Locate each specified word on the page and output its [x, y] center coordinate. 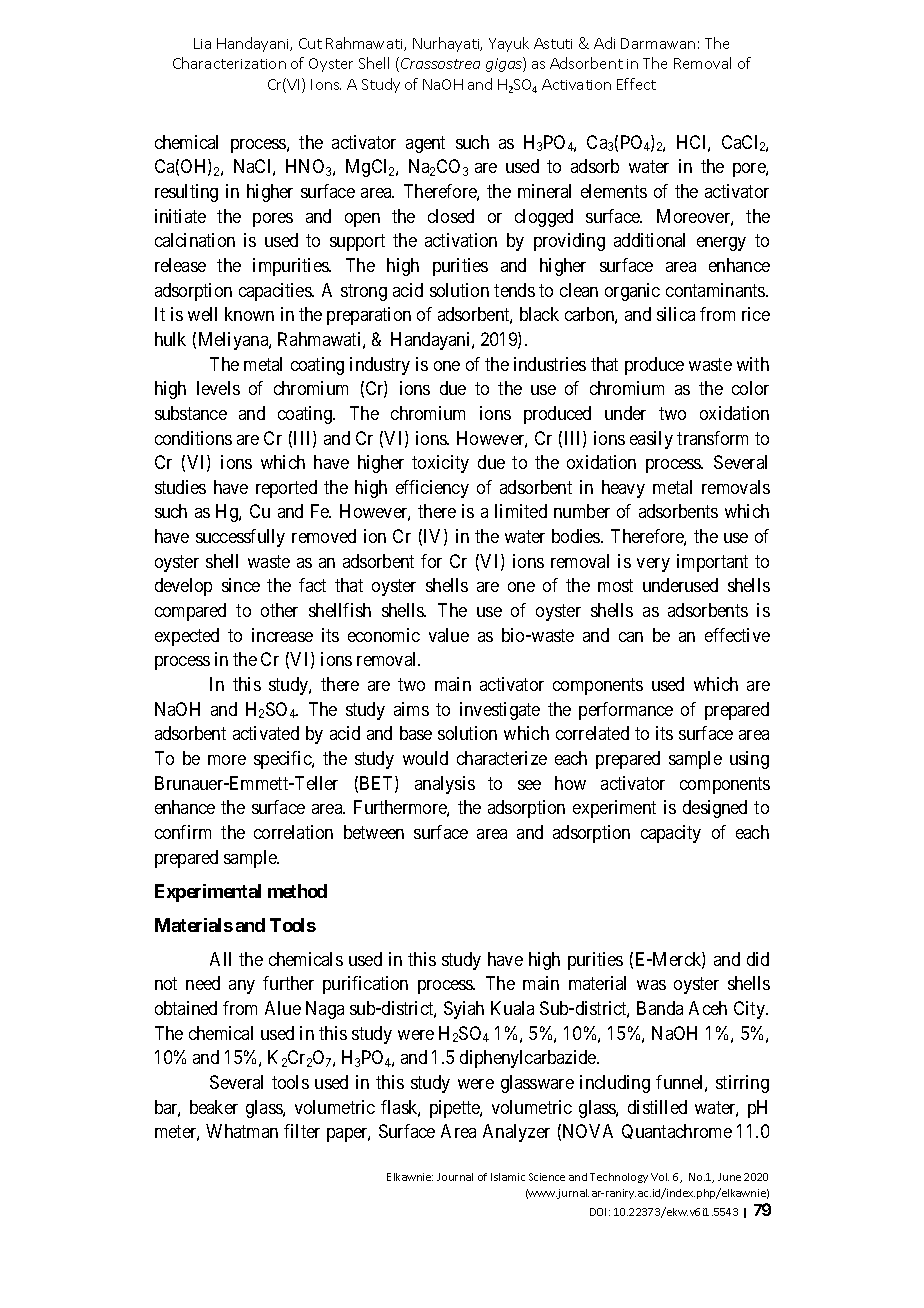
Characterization [229, 63]
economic [384, 635]
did [758, 959]
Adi [604, 43]
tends [514, 290]
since [241, 585]
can [631, 637]
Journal [455, 1177]
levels [218, 388]
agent [425, 144]
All [220, 959]
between [374, 832]
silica [676, 314]
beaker [214, 1107]
